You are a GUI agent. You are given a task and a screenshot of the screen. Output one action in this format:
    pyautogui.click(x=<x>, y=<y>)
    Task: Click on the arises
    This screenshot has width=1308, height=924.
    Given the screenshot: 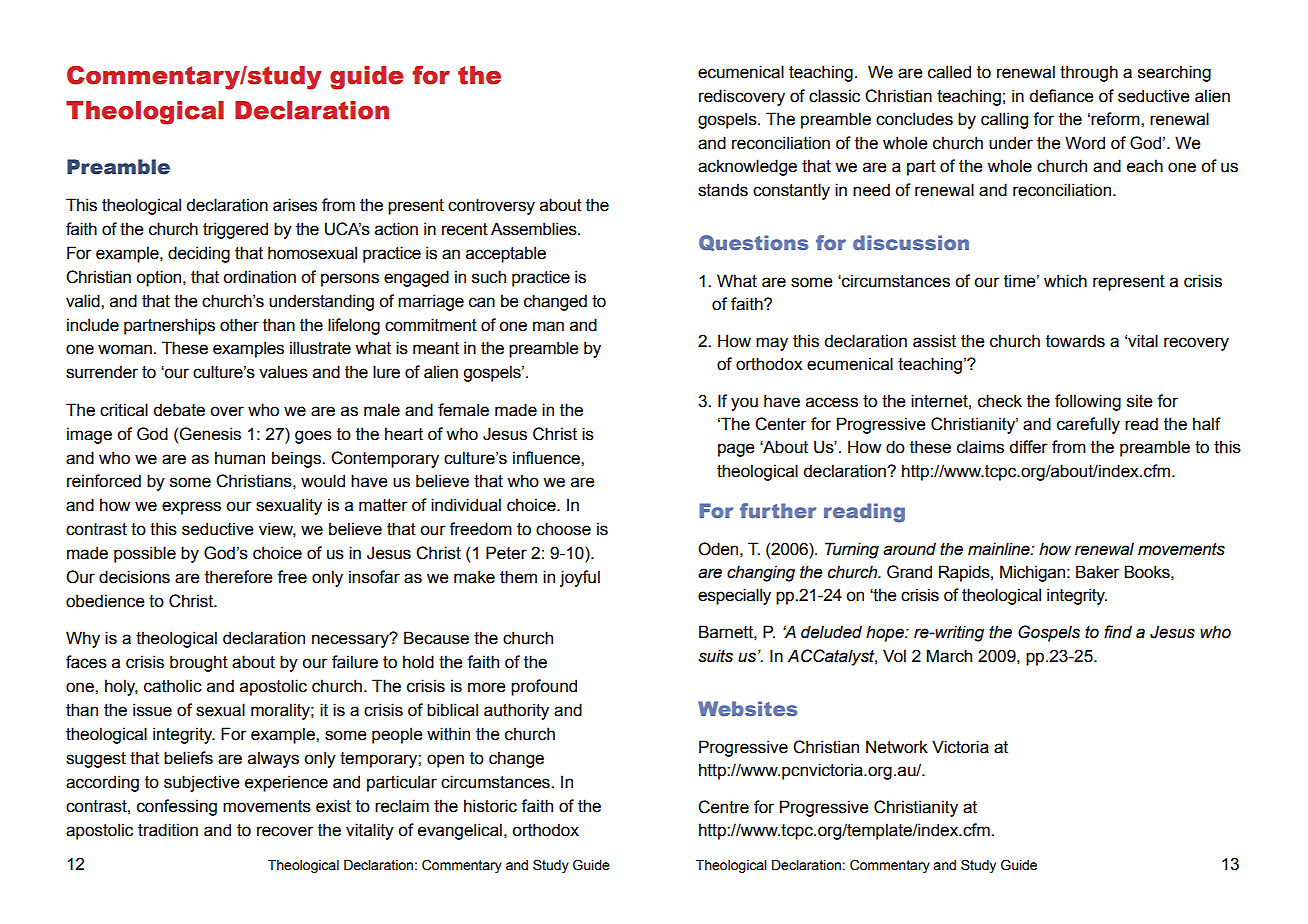 What is the action you would take?
    pyautogui.click(x=295, y=205)
